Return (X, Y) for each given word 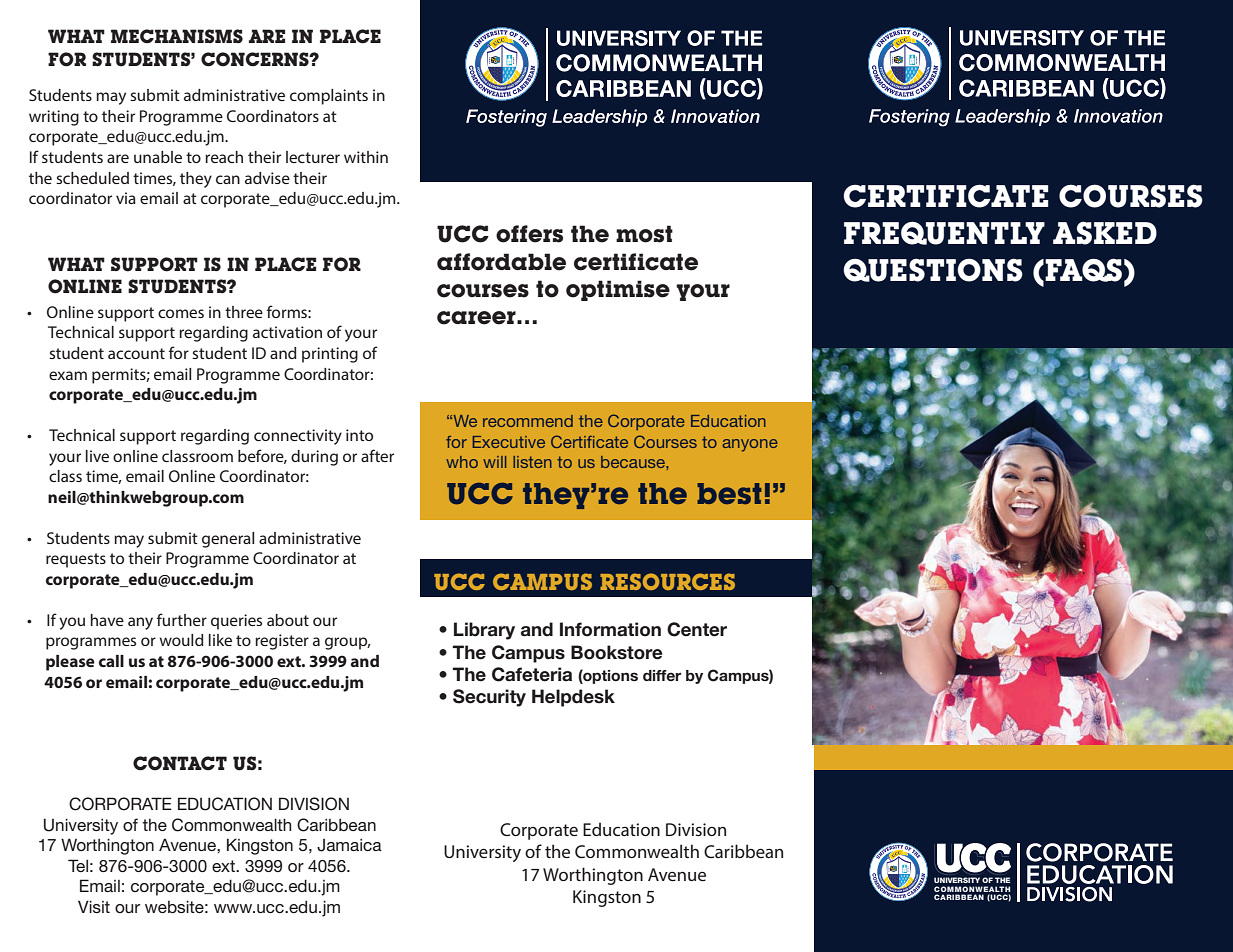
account (136, 353)
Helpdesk (573, 698)
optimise (618, 290)
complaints (329, 97)
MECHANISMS (177, 36)
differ (662, 675)
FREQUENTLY (944, 233)
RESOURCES (667, 581)
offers (529, 234)
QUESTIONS (933, 270)
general (228, 540)
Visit (94, 906)
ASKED (1105, 233)
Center (697, 629)
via (126, 198)
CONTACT (180, 763)
